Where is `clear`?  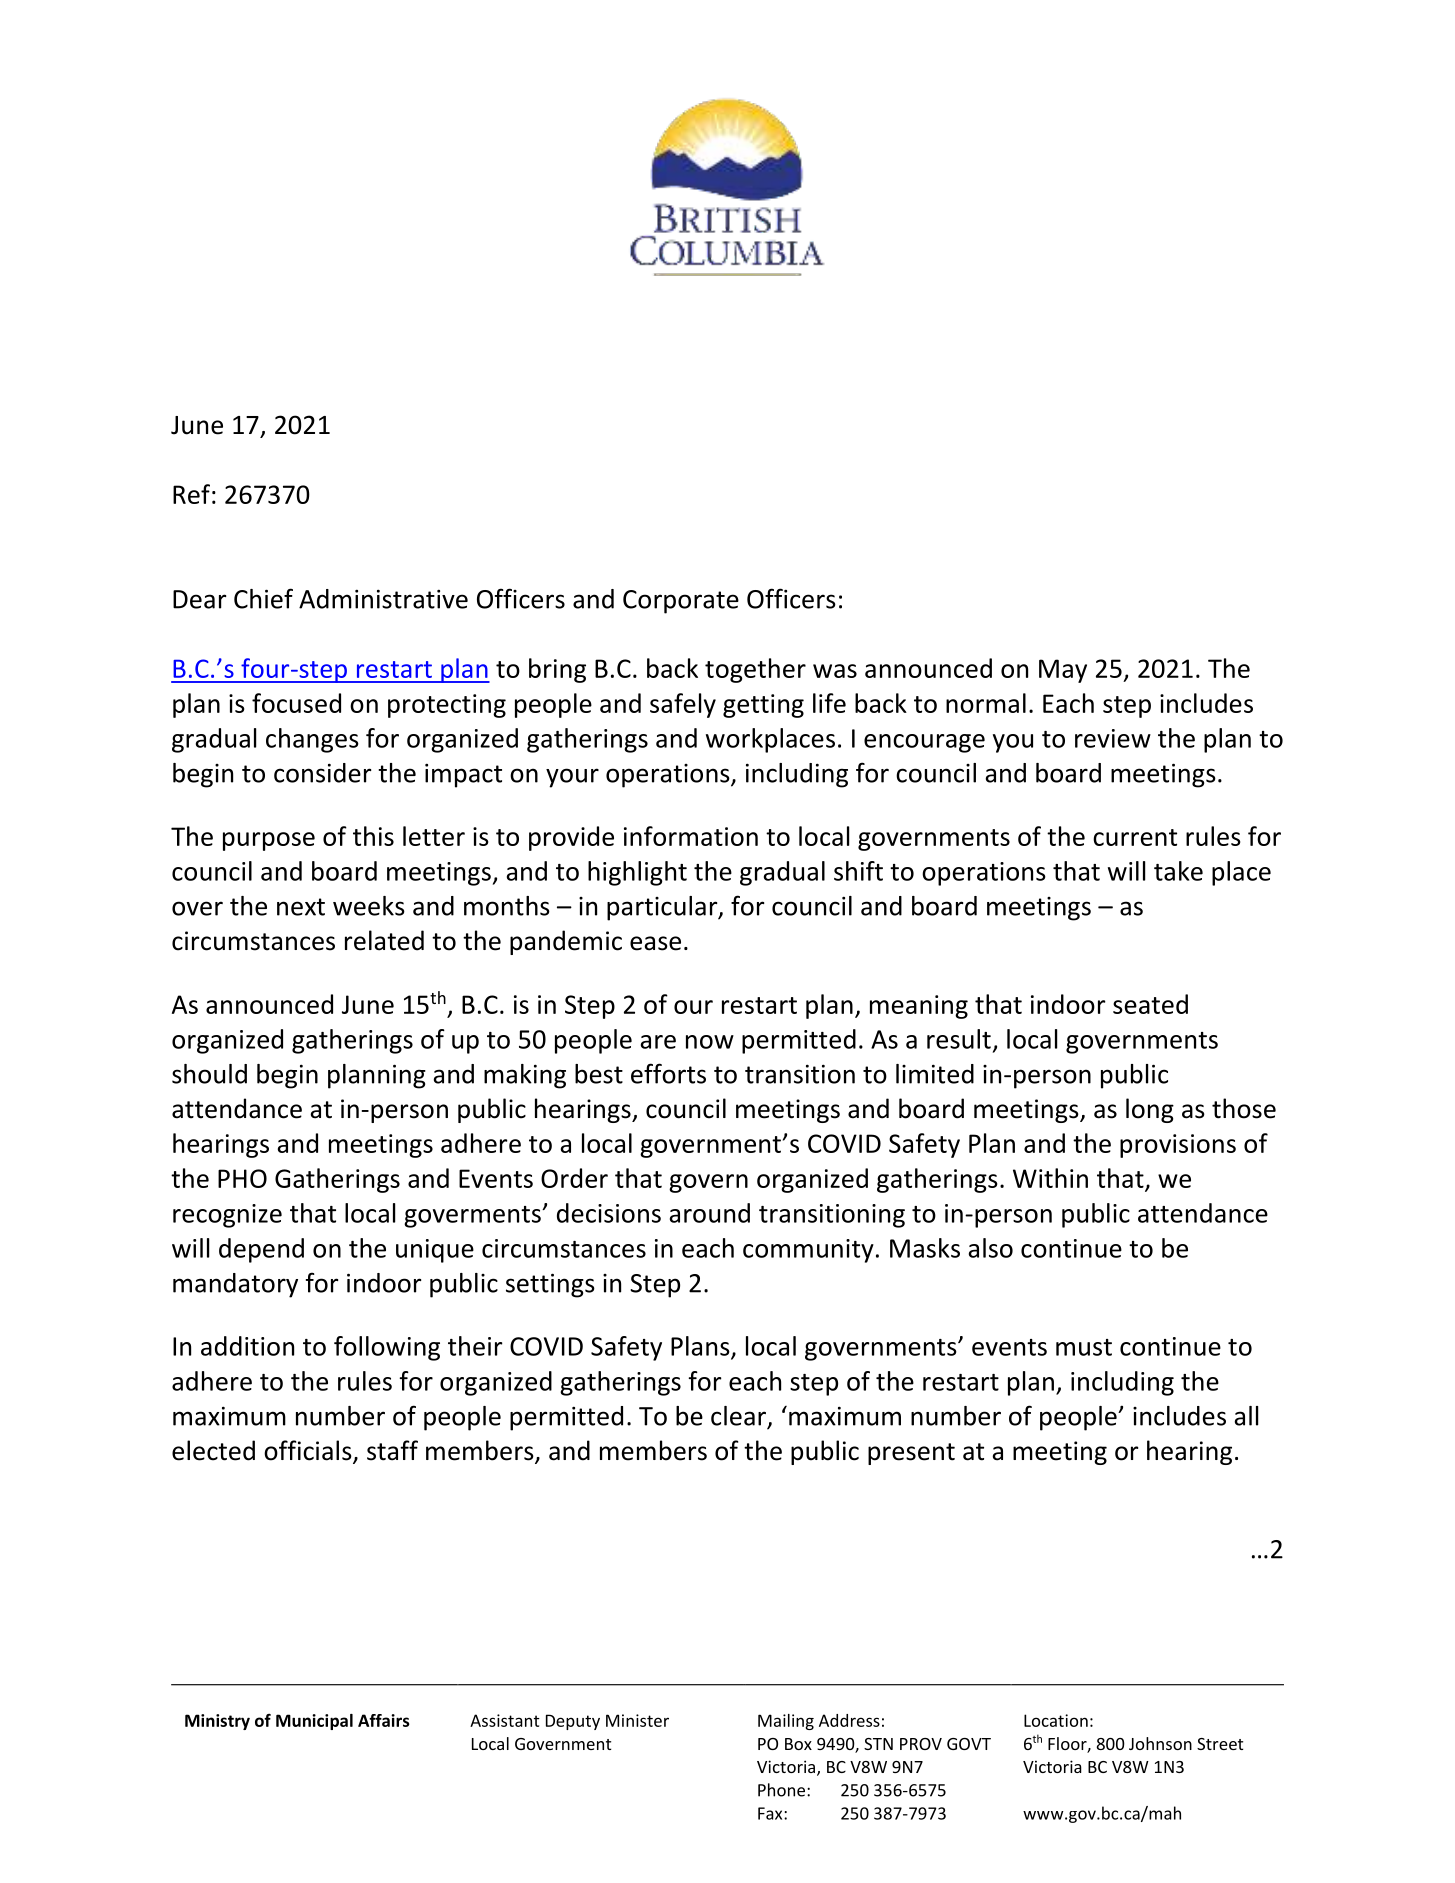
clear is located at coordinates (740, 1417).
